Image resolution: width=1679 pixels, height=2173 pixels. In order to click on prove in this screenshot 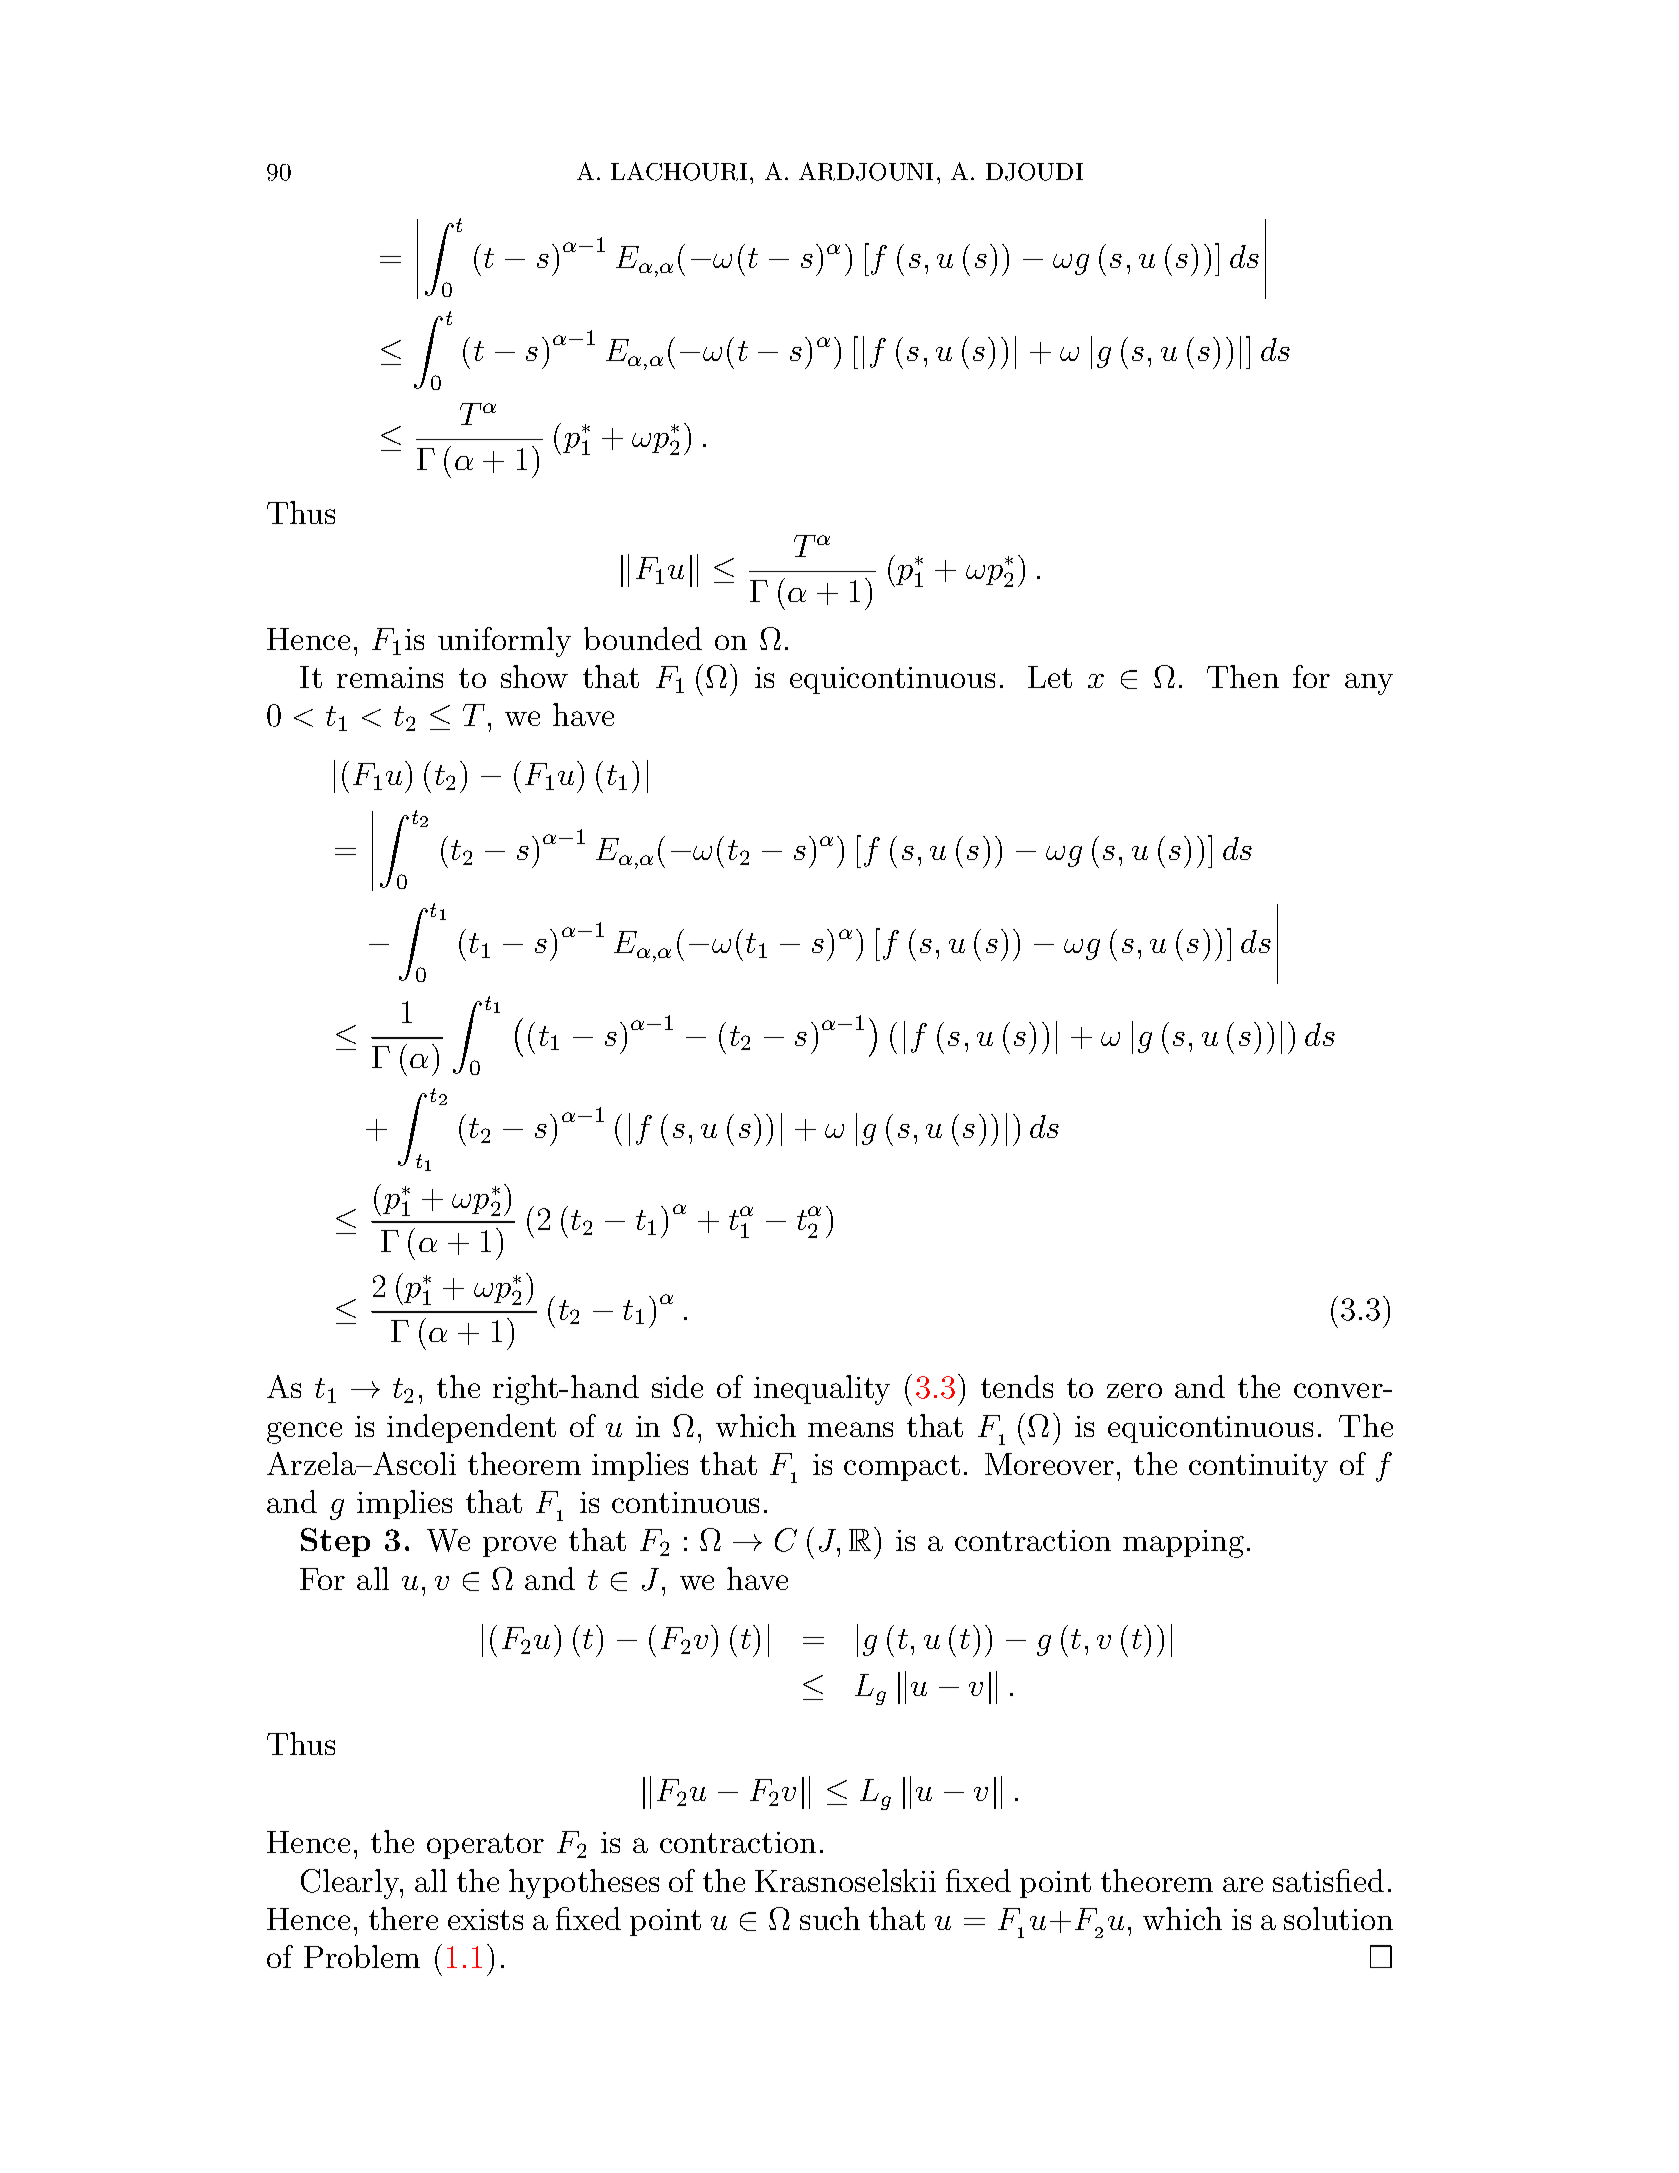, I will do `click(519, 1546)`.
